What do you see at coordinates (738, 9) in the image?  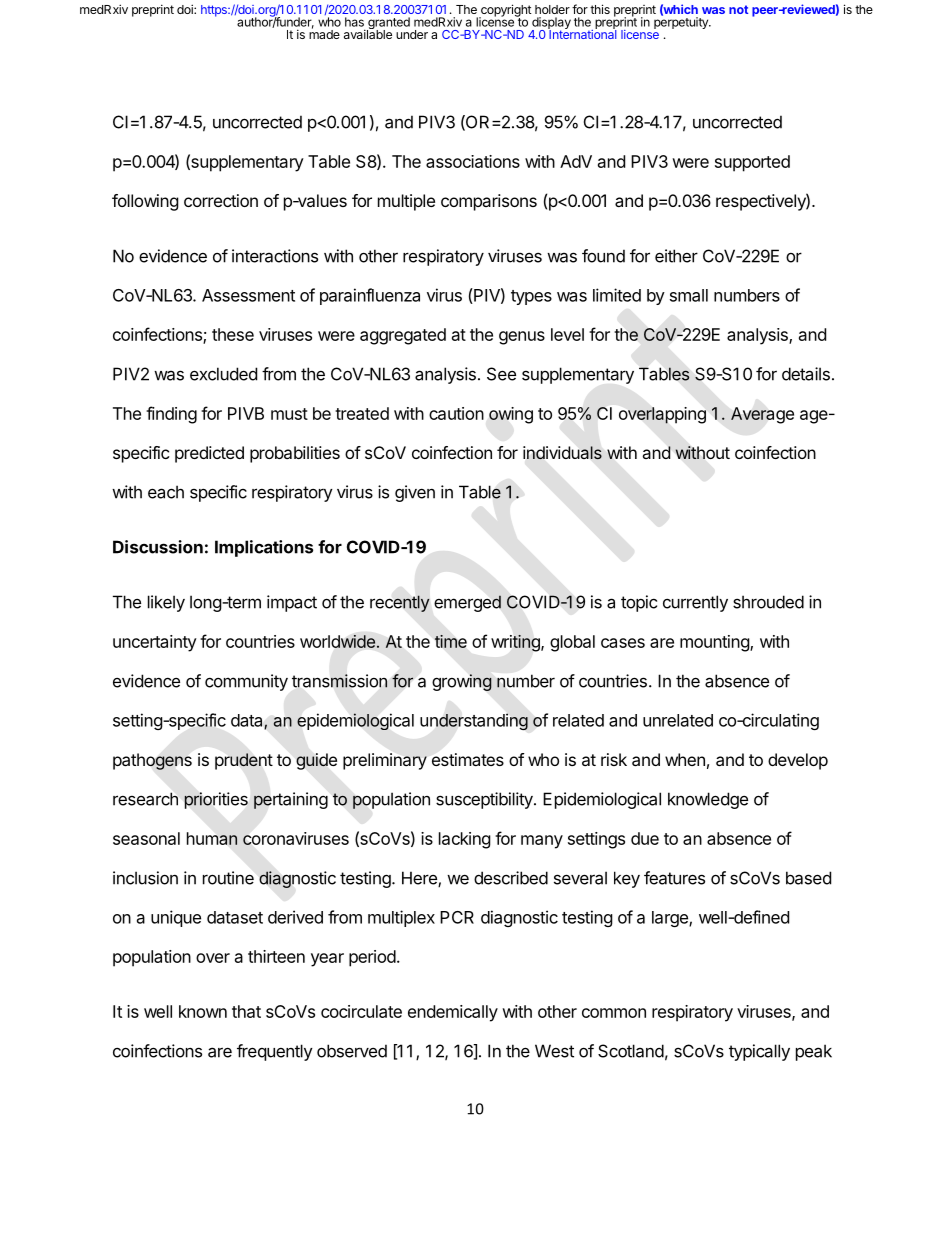 I see `not` at bounding box center [738, 9].
